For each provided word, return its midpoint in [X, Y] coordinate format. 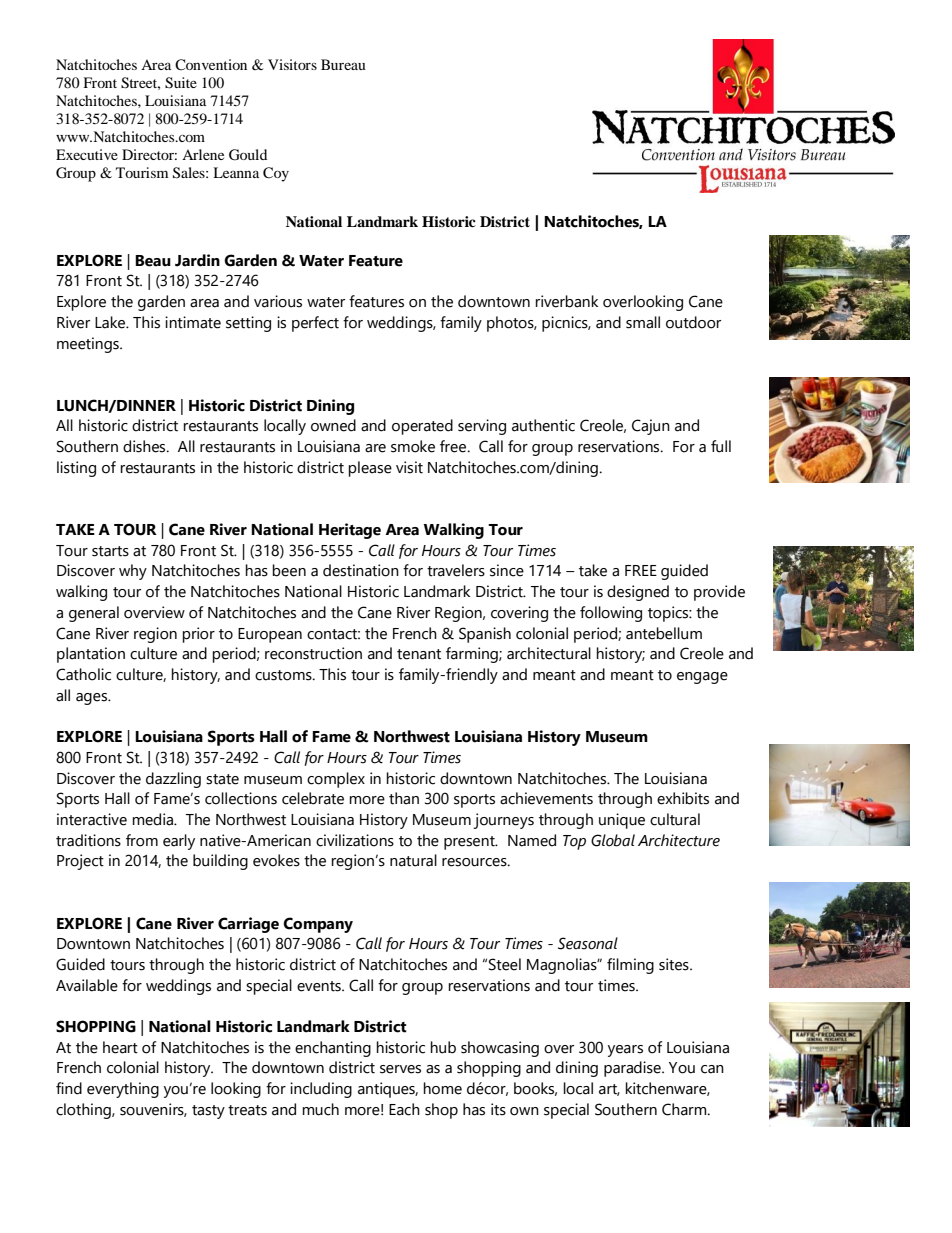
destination [361, 570]
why [133, 572]
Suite [181, 83]
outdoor [693, 322]
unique [622, 821]
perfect [315, 324]
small [643, 322]
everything [123, 1090]
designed [638, 593]
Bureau [343, 64]
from [142, 840]
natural [413, 860]
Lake [111, 322]
